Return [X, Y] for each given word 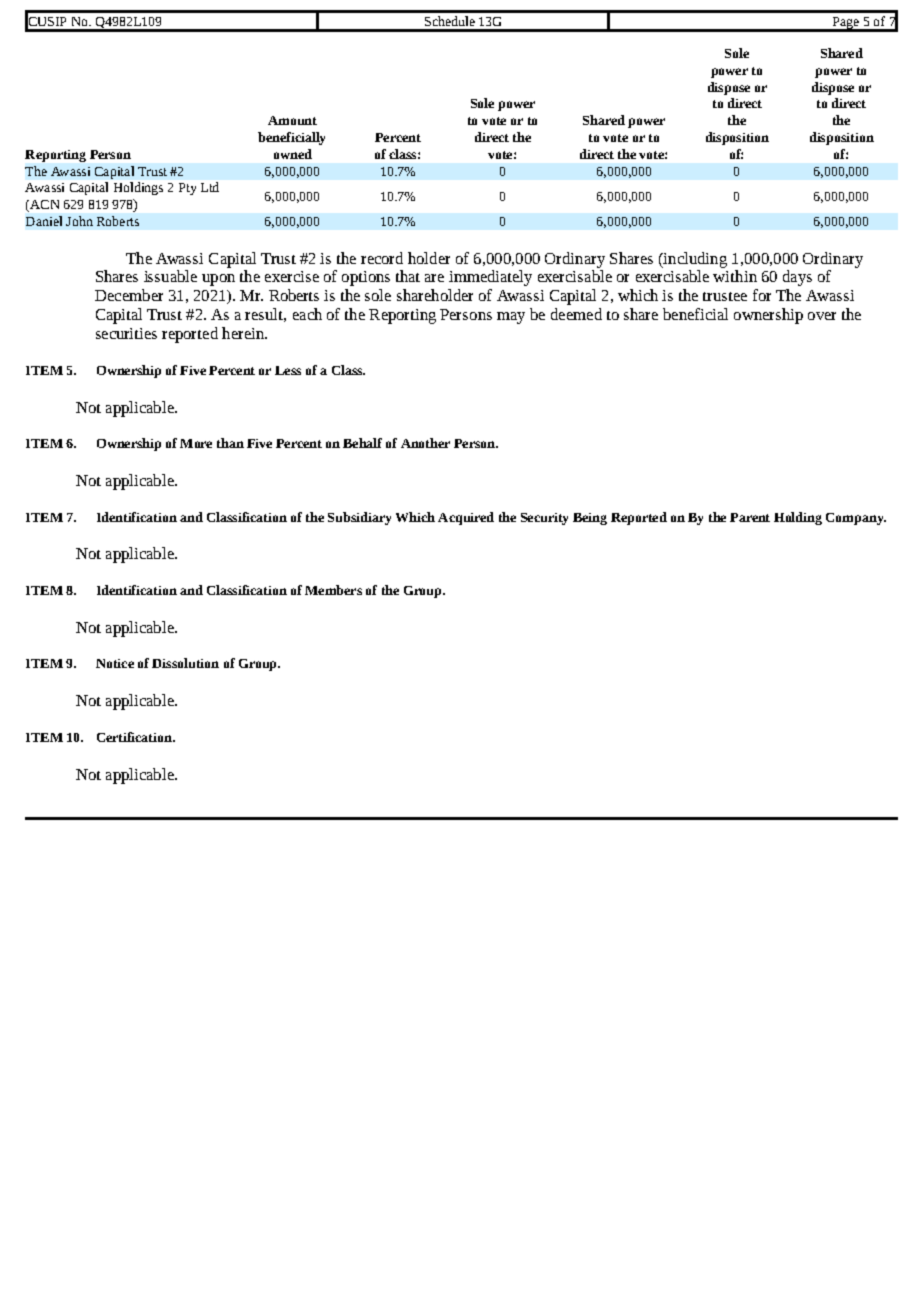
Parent [750, 517]
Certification [135, 737]
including [694, 260]
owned [293, 154]
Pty [187, 189]
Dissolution [185, 663]
